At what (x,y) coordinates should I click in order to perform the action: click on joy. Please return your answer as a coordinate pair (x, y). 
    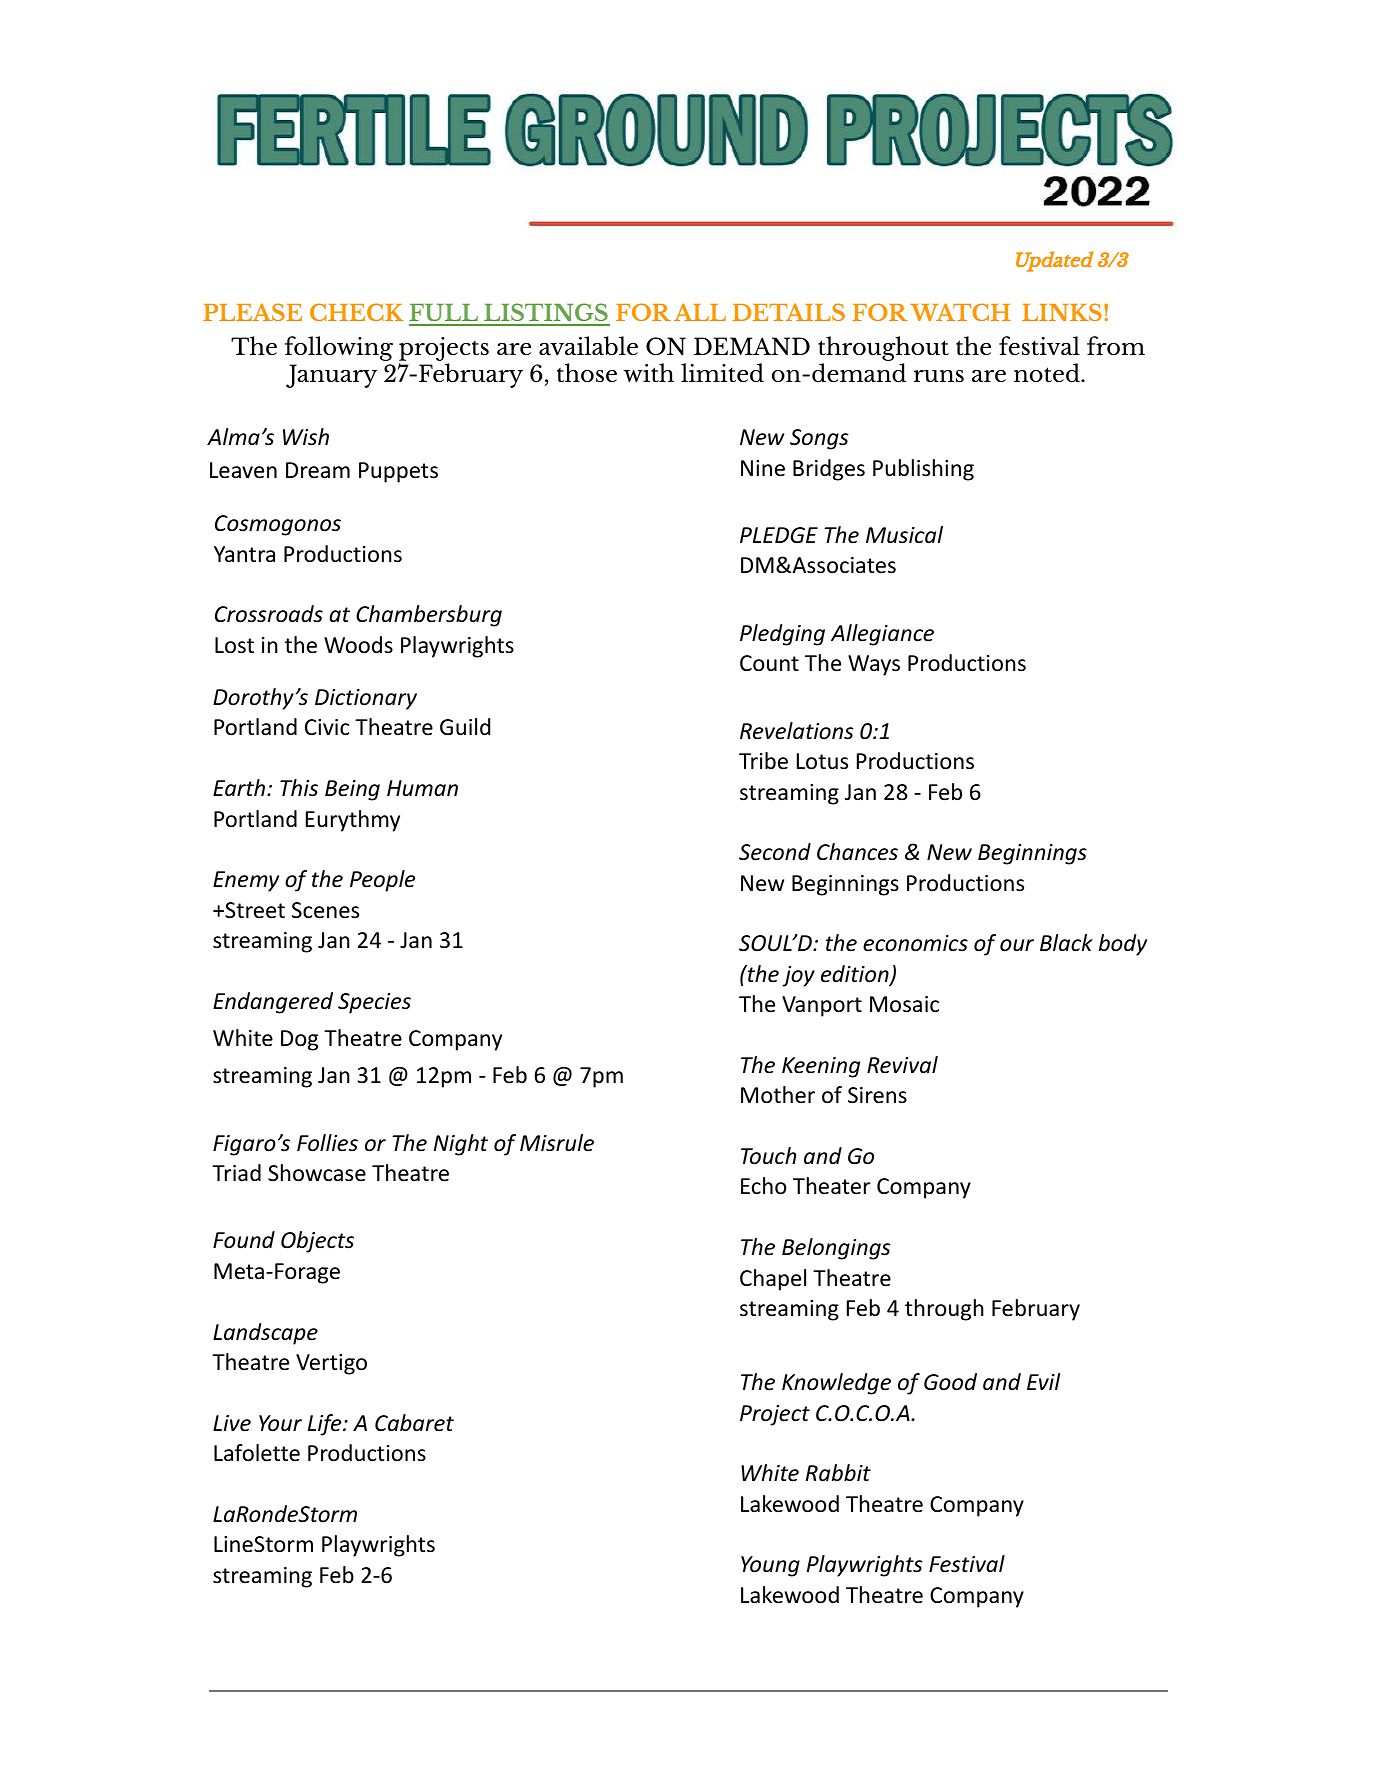
    Looking at the image, I should click on (798, 976).
